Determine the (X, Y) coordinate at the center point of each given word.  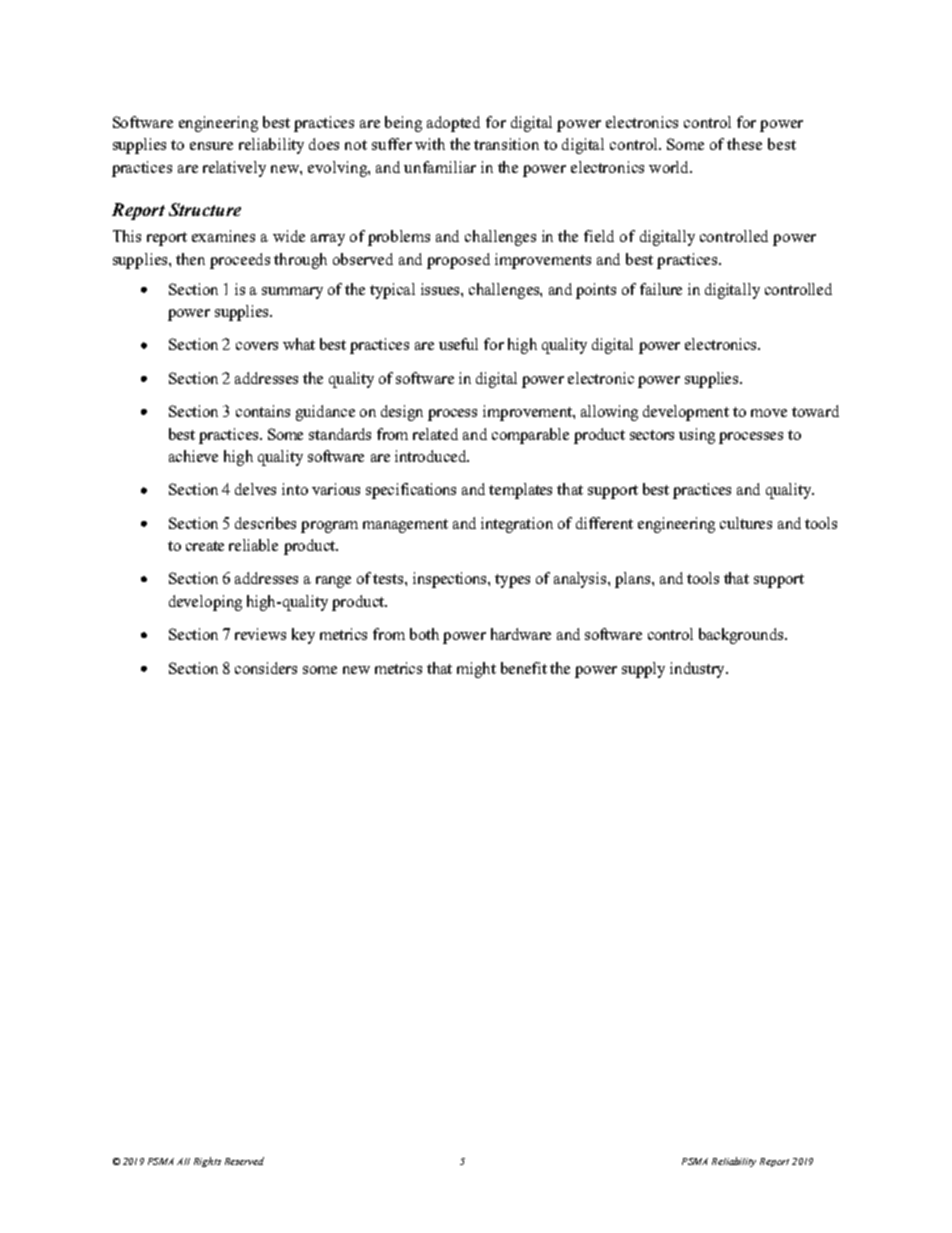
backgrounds (742, 636)
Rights (207, 1162)
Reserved (244, 1161)
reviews (260, 634)
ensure (211, 146)
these (744, 144)
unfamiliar (440, 167)
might (476, 670)
